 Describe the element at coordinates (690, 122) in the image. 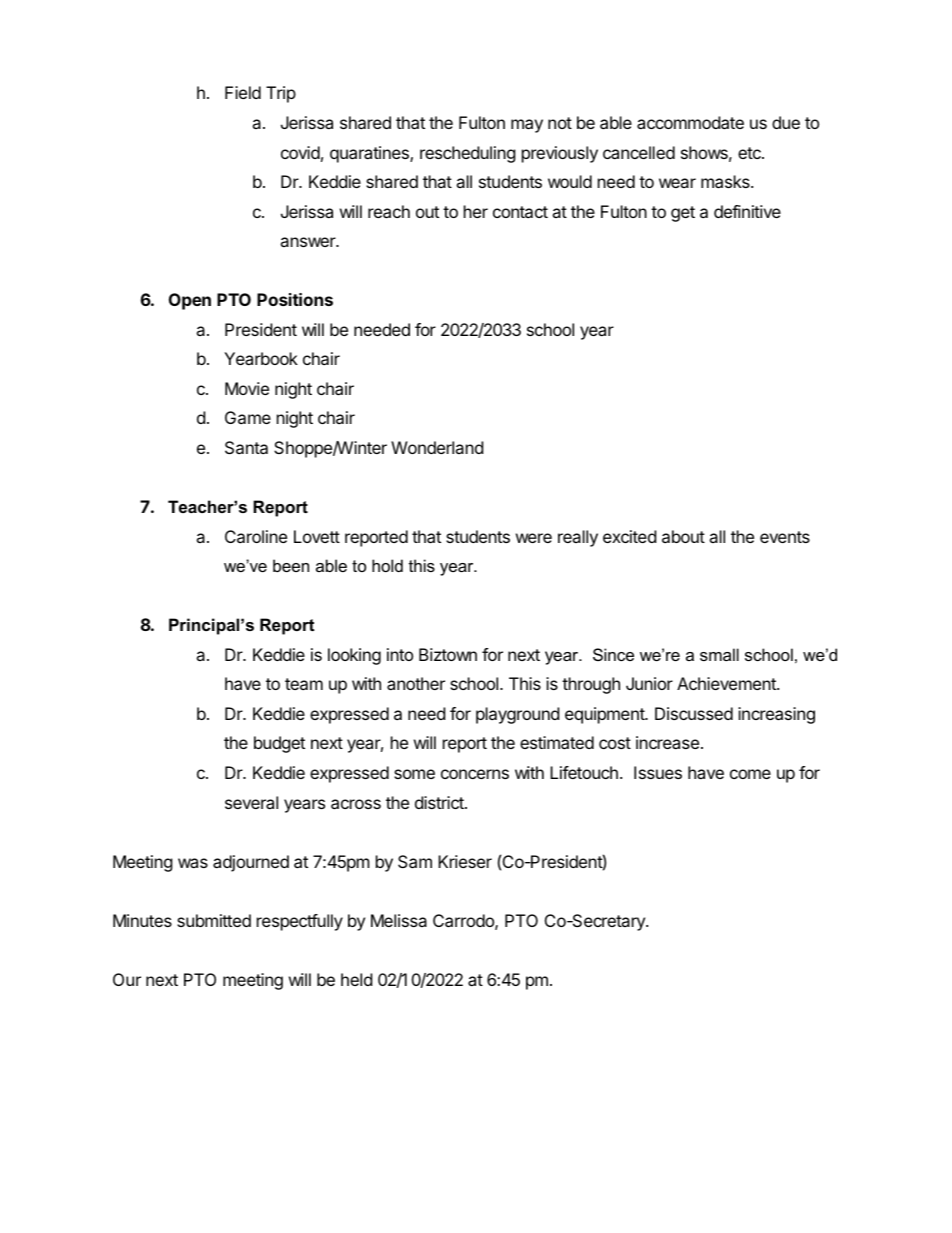

I see `accommodate` at that location.
